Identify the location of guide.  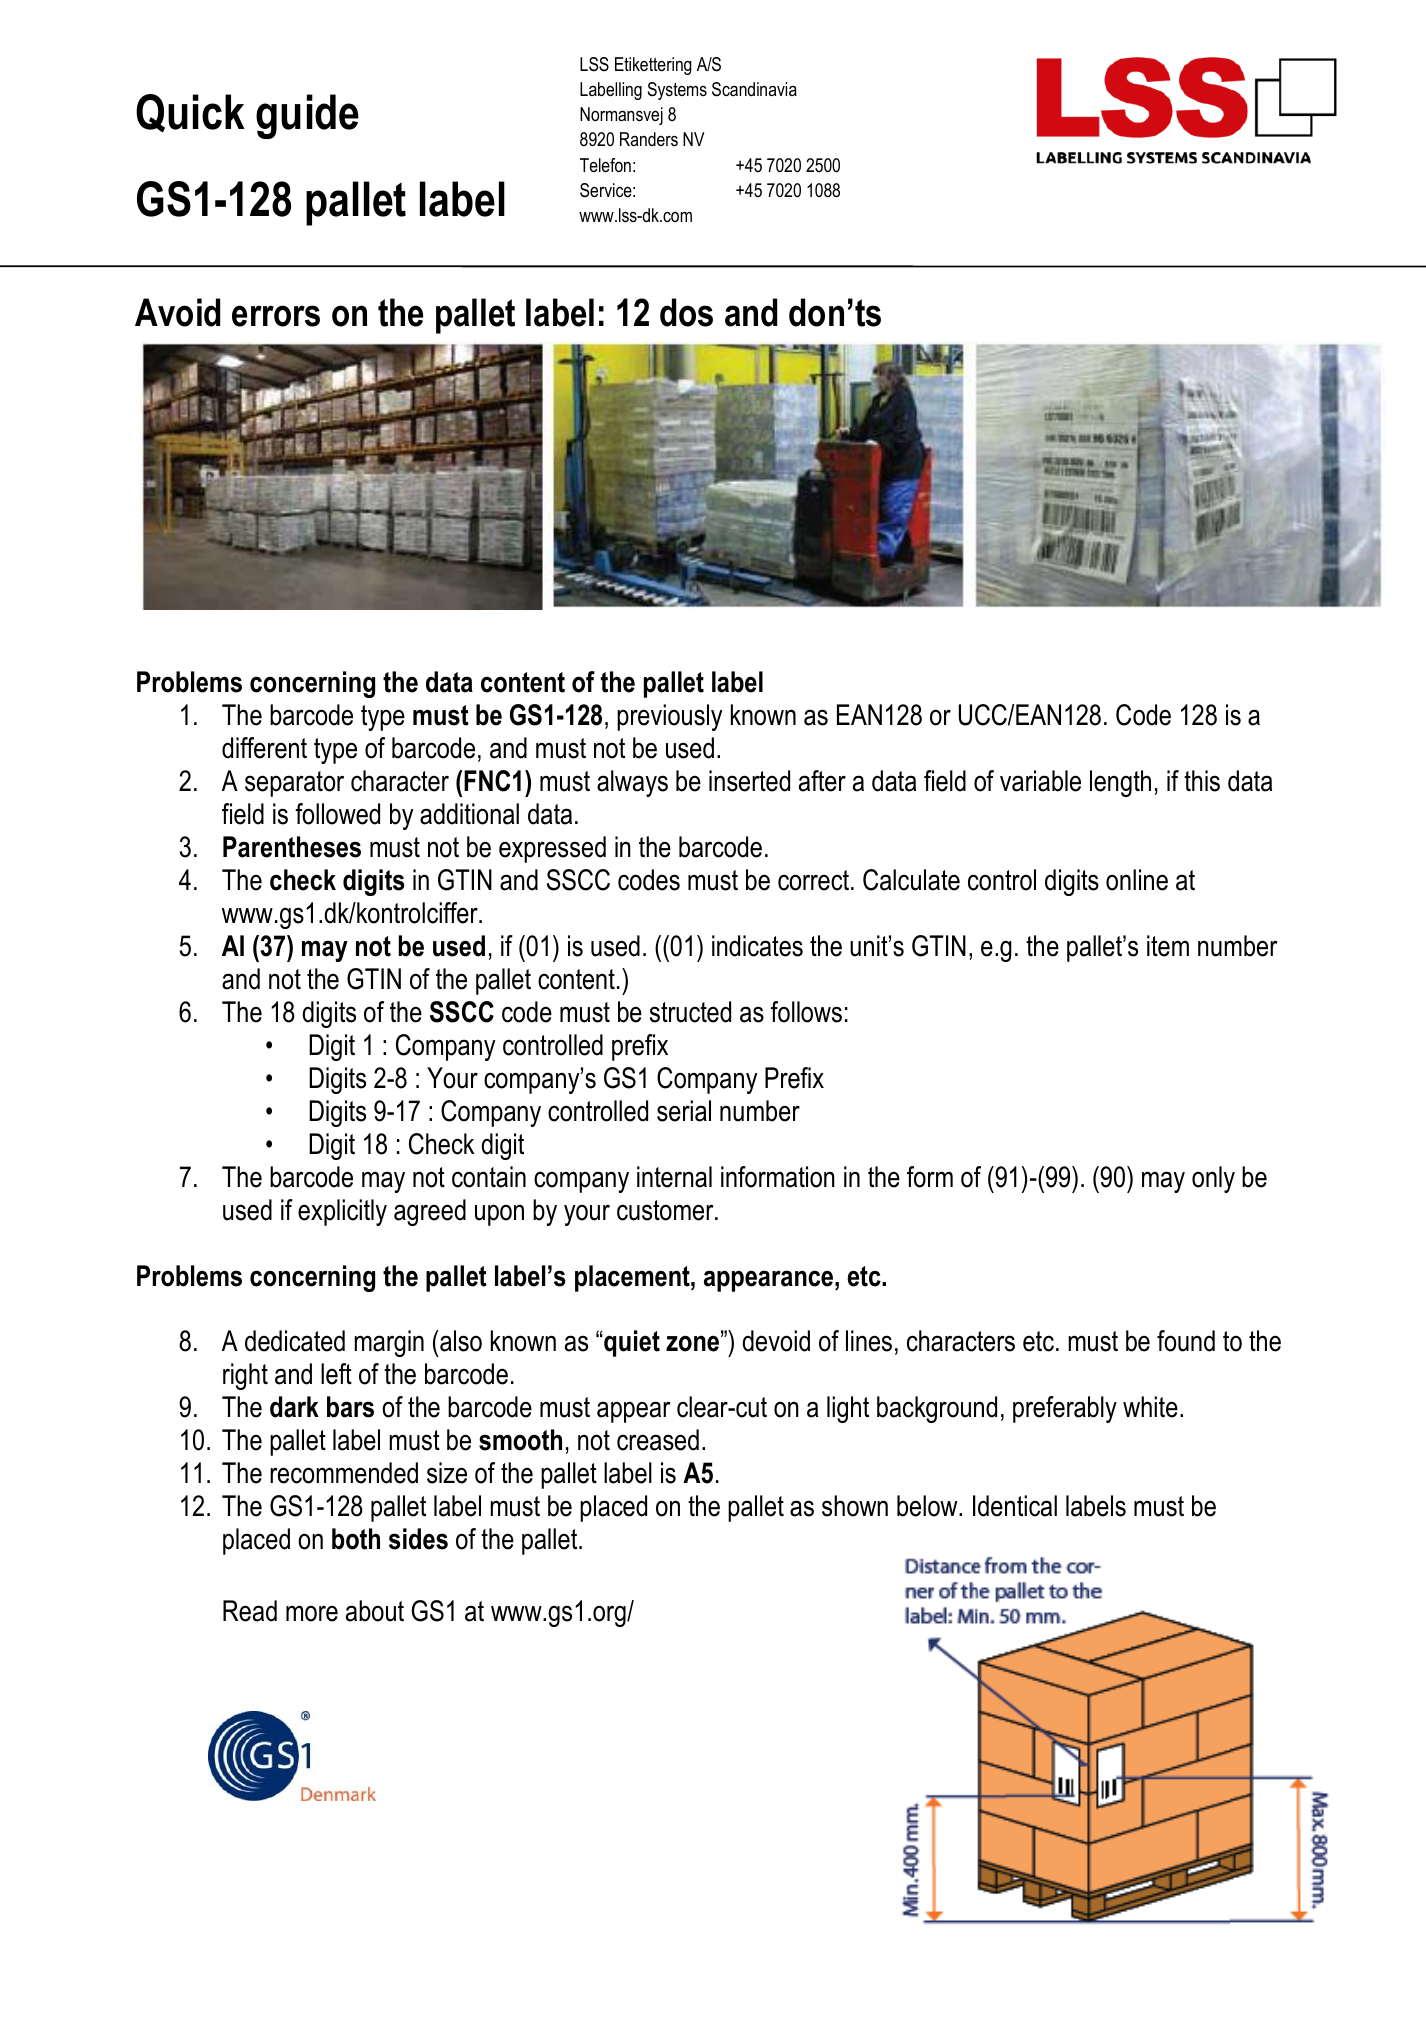
(307, 116).
